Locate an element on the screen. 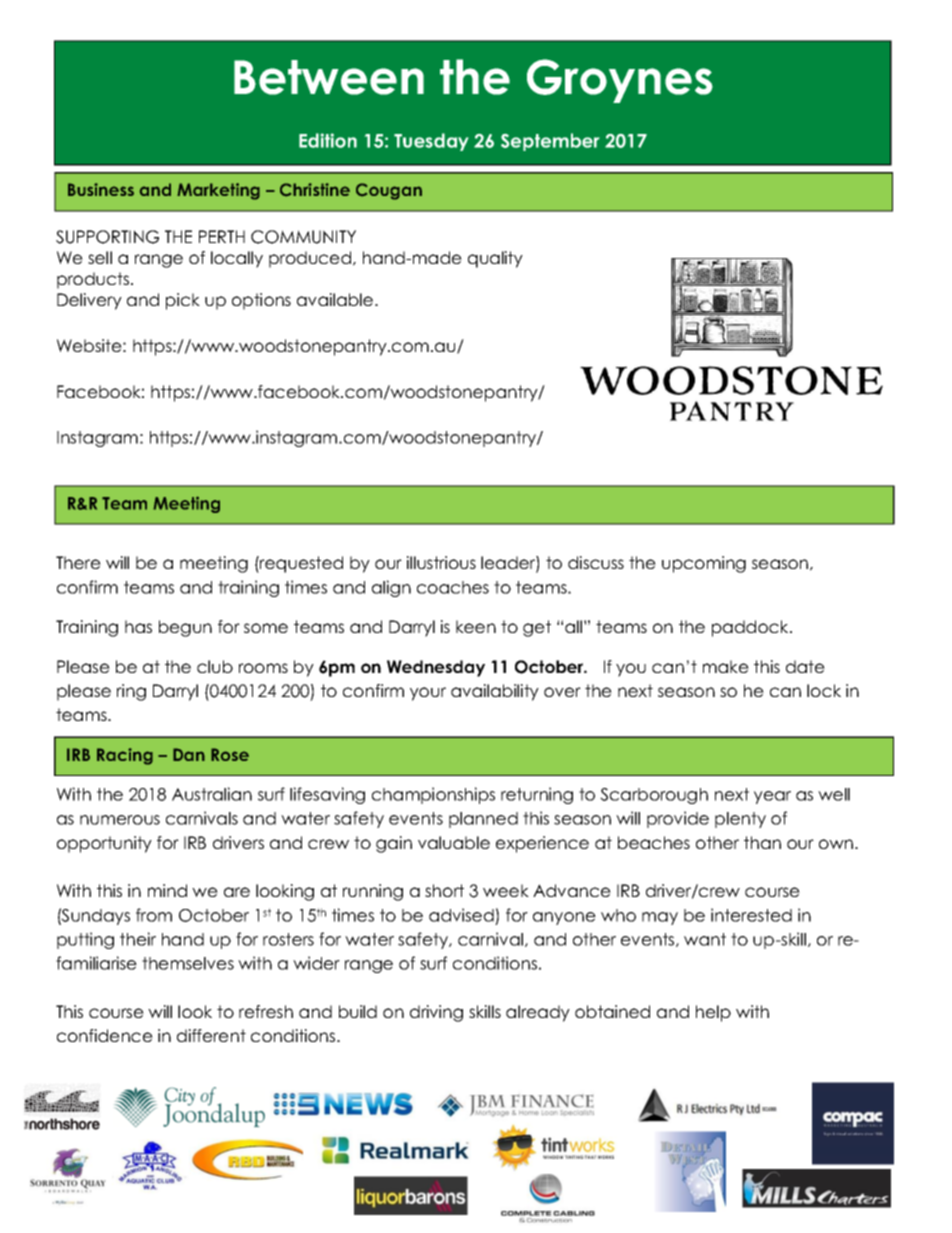 This screenshot has height=1233, width=952. Groynes is located at coordinates (620, 81).
